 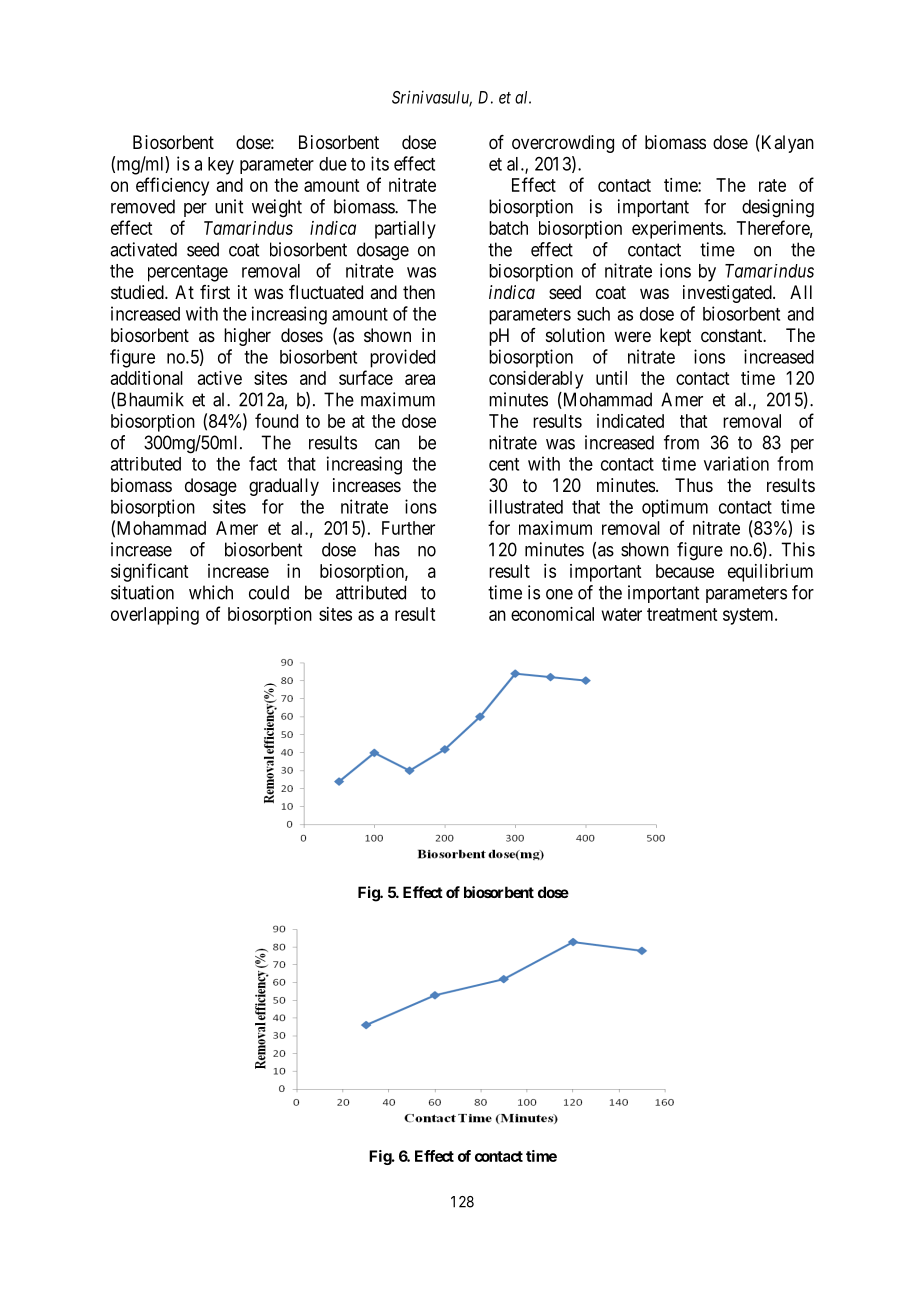 I want to click on which, so click(x=211, y=592).
